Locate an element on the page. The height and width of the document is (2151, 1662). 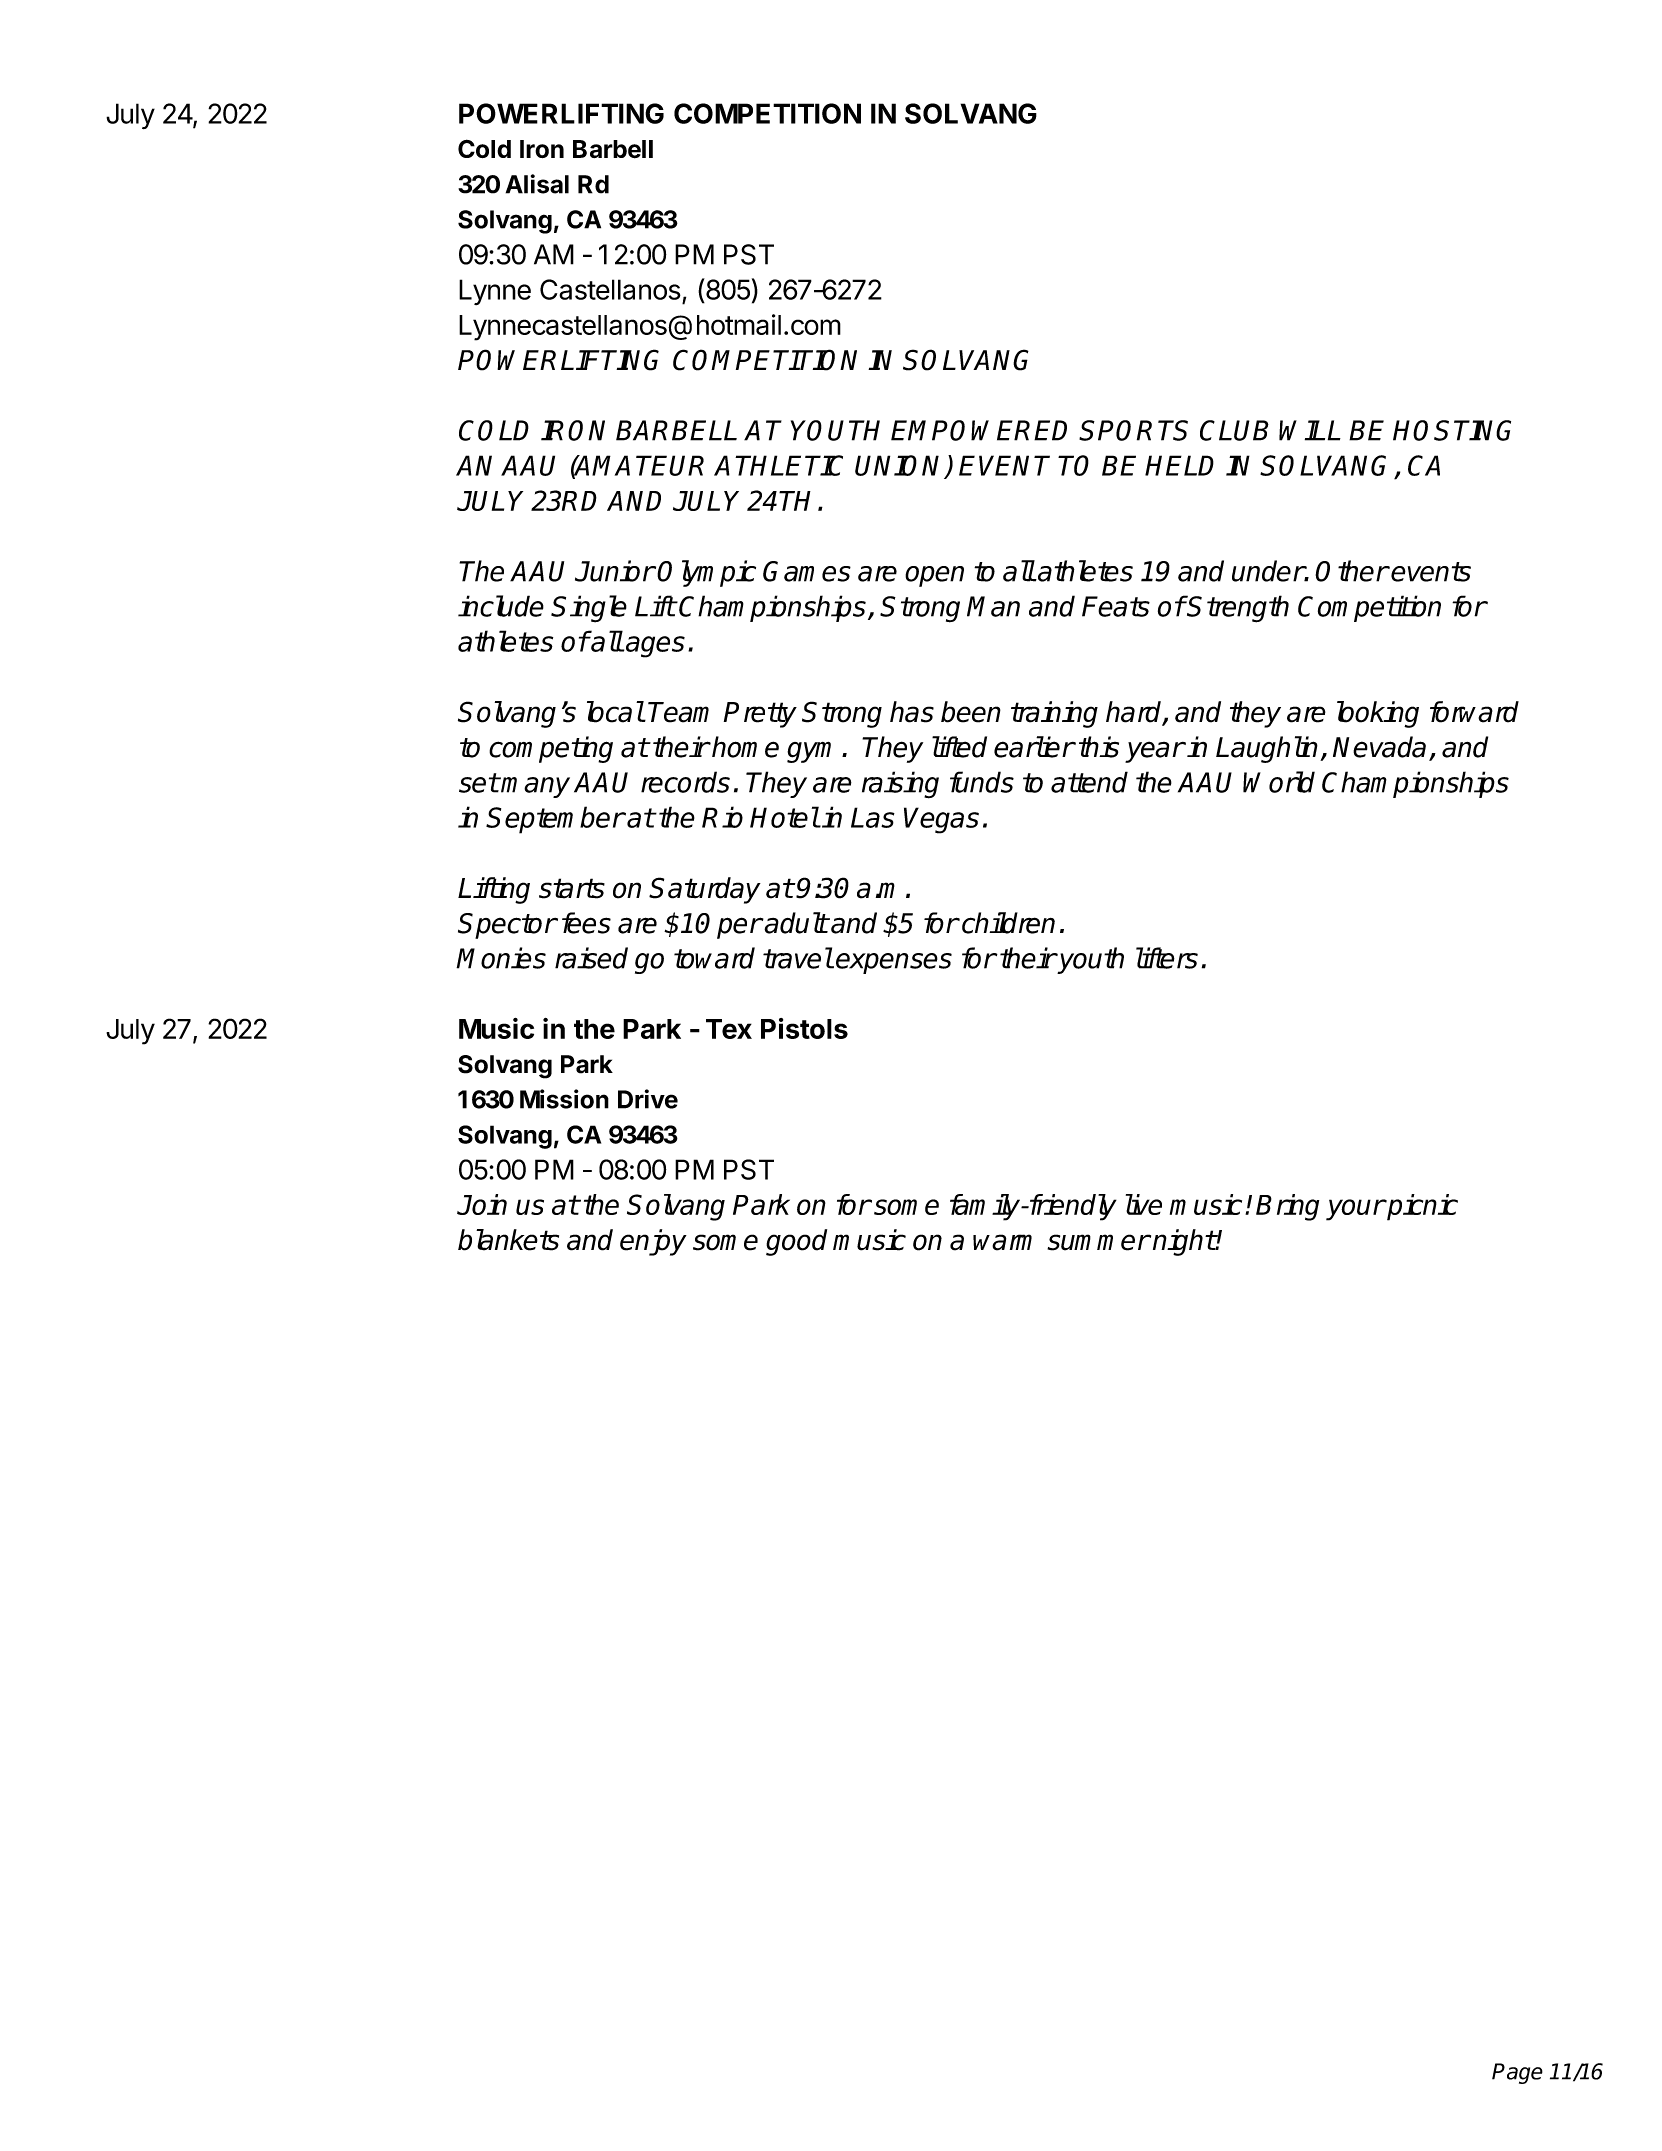
CLUB is located at coordinates (1234, 430).
